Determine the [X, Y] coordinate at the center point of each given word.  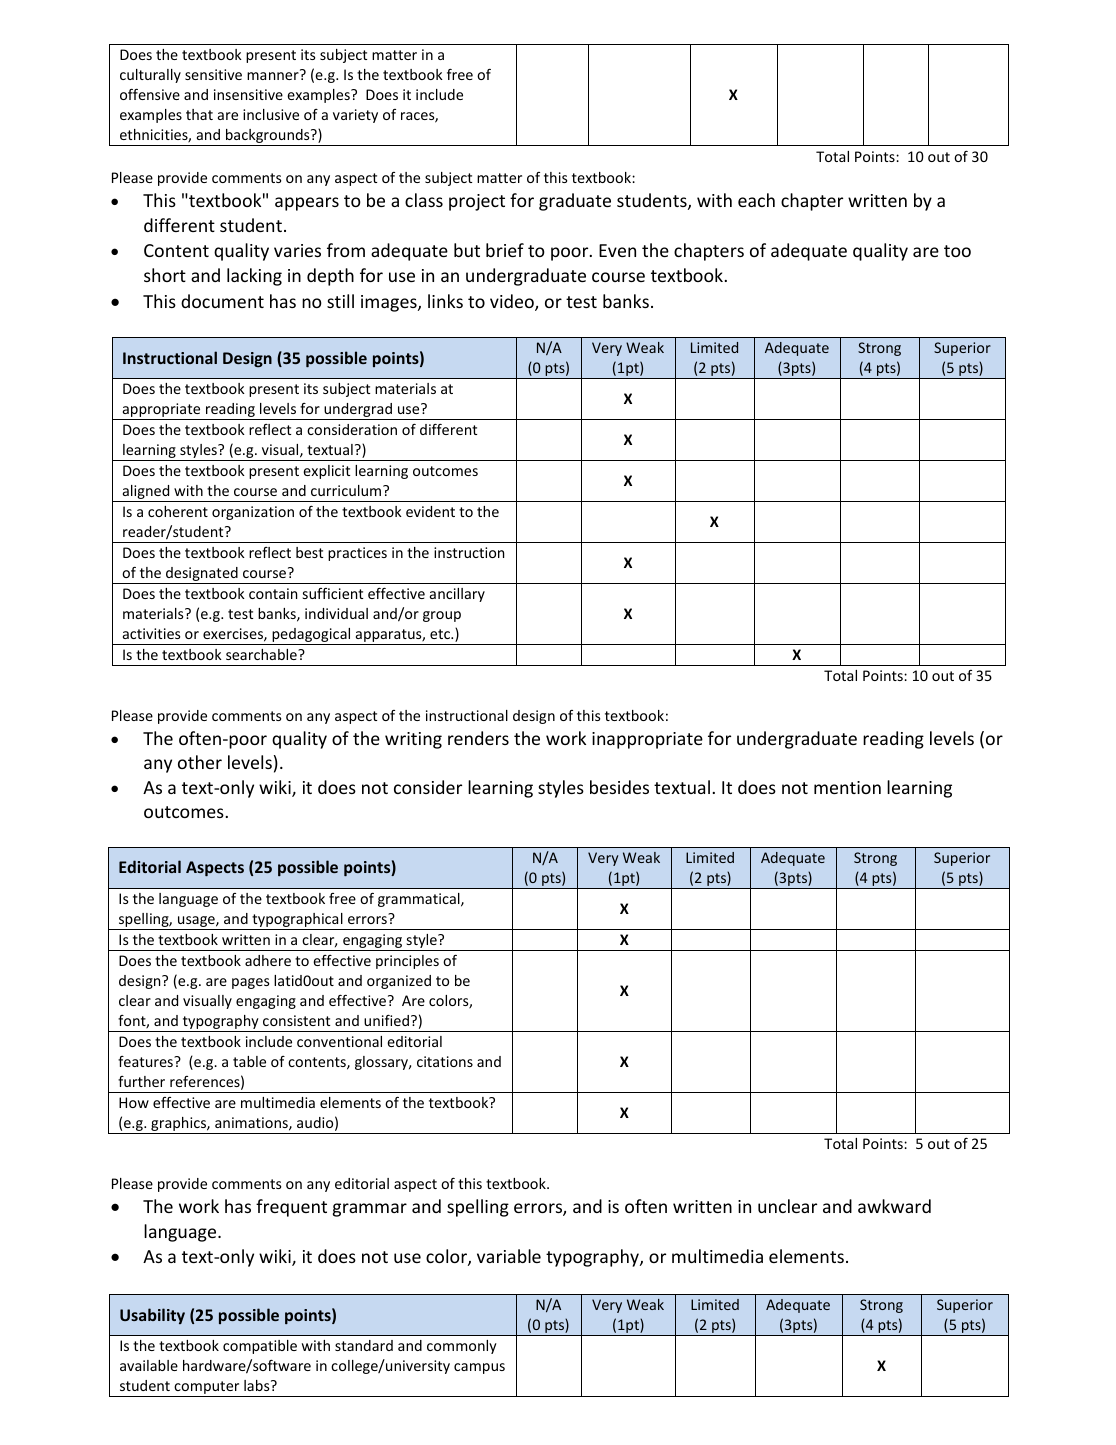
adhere [268, 960]
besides [619, 787]
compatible [260, 1347]
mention [847, 787]
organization [253, 513]
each [756, 200]
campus [479, 1368]
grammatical [420, 900]
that [199, 114]
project [477, 202]
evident [430, 511]
